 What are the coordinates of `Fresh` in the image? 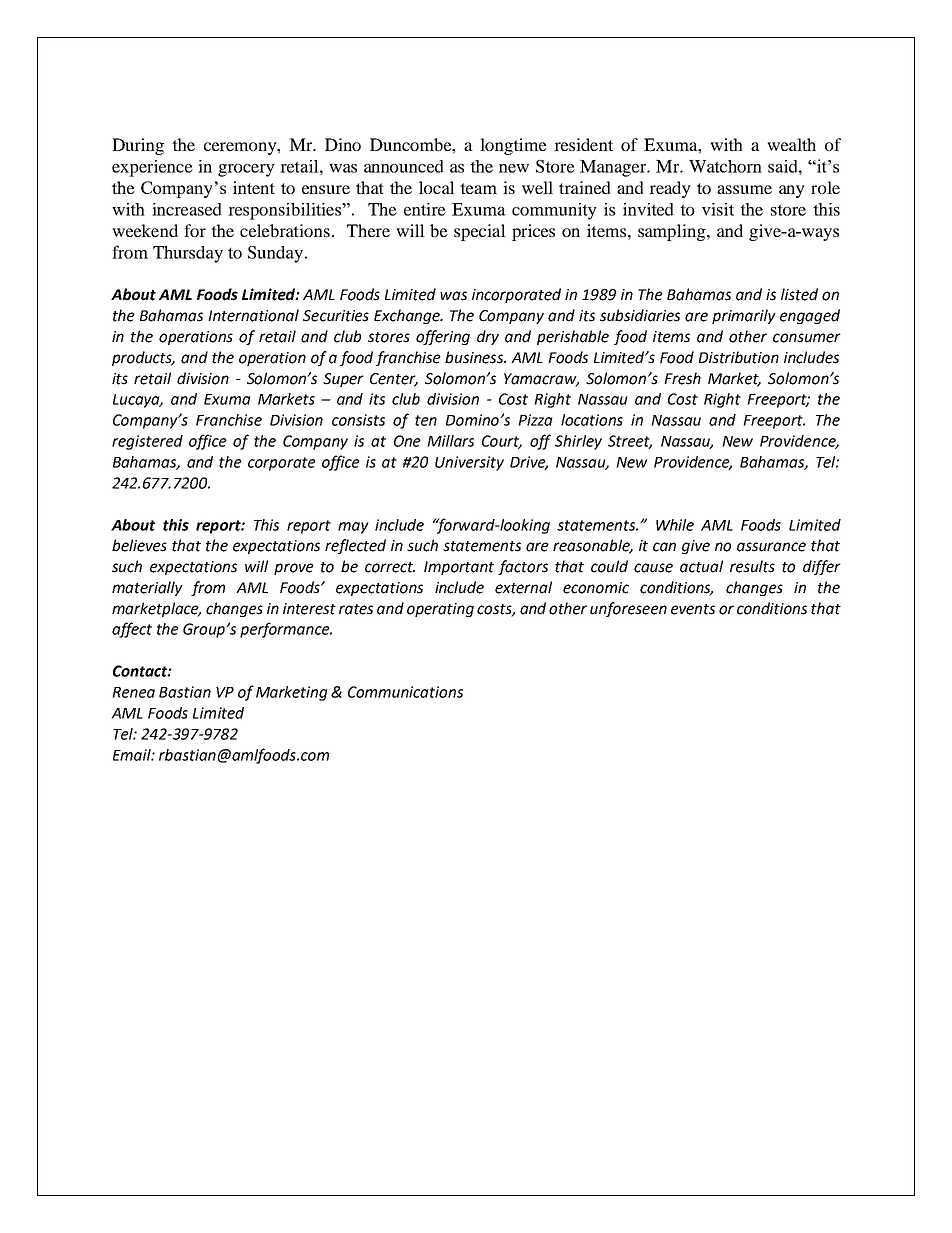 It's located at (682, 378).
